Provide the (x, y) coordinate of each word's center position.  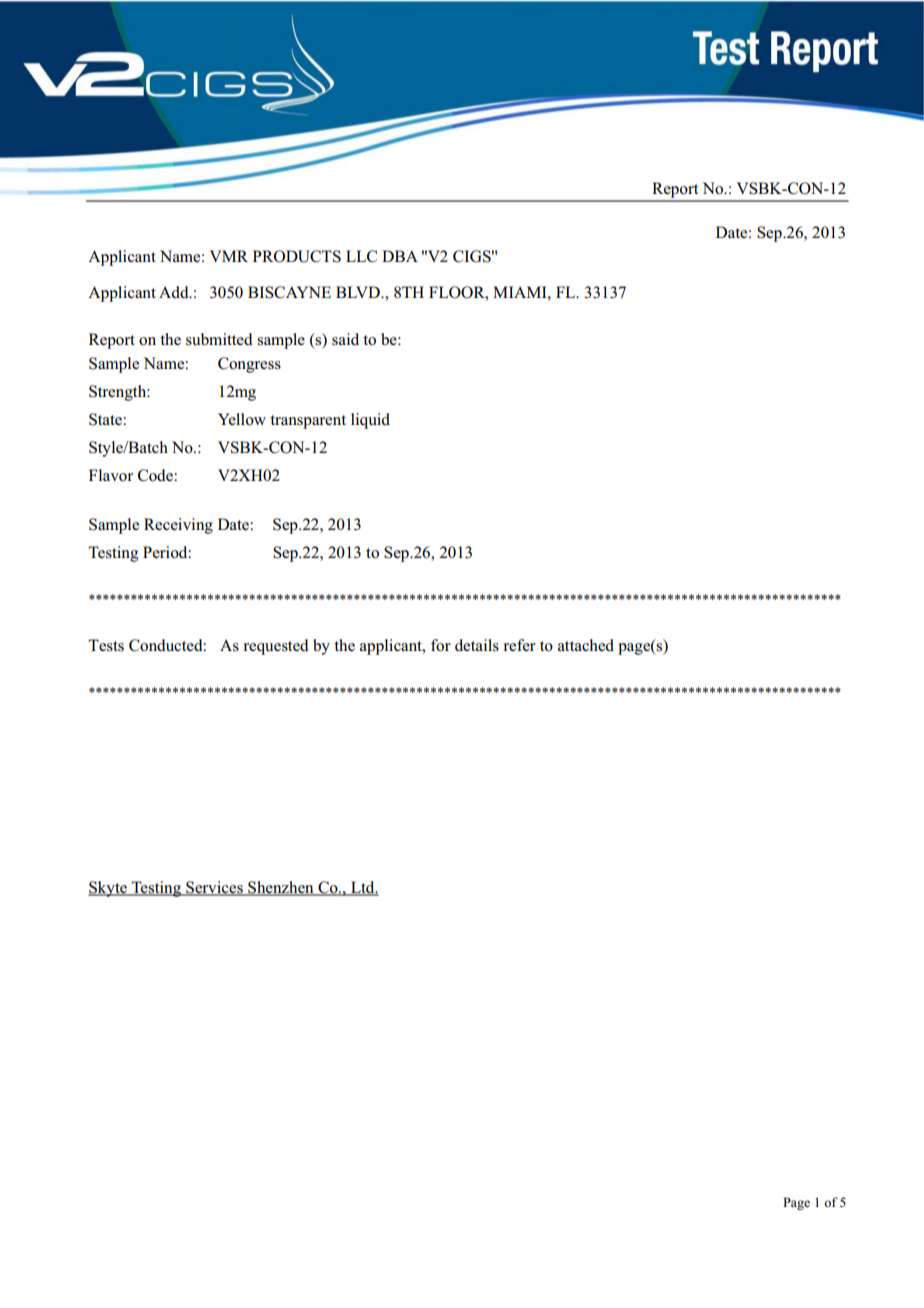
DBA (400, 256)
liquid (370, 421)
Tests (106, 645)
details (477, 645)
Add (175, 292)
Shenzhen (281, 888)
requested (276, 647)
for (441, 645)
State (106, 419)
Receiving (178, 526)
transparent (308, 422)
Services (214, 888)
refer (519, 645)
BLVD (359, 292)
